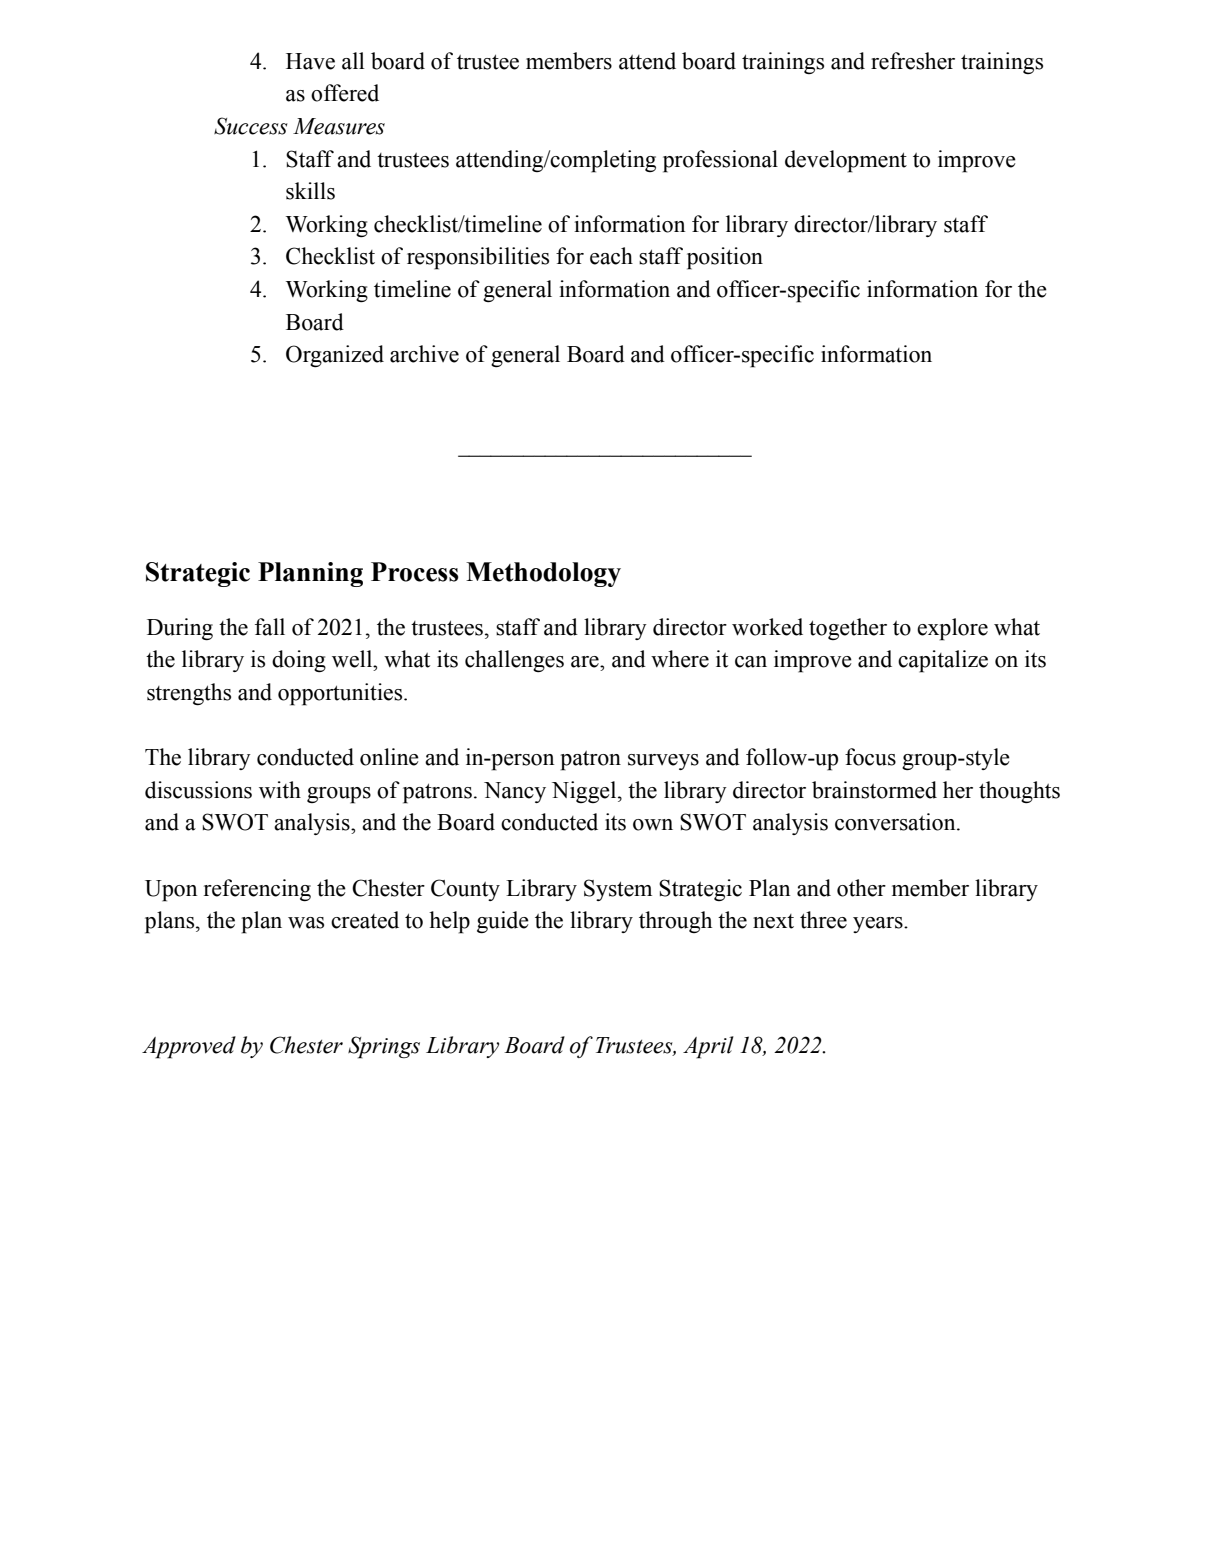 This document has height=1565, width=1209. What do you see at coordinates (913, 61) in the document?
I see `refresher` at bounding box center [913, 61].
